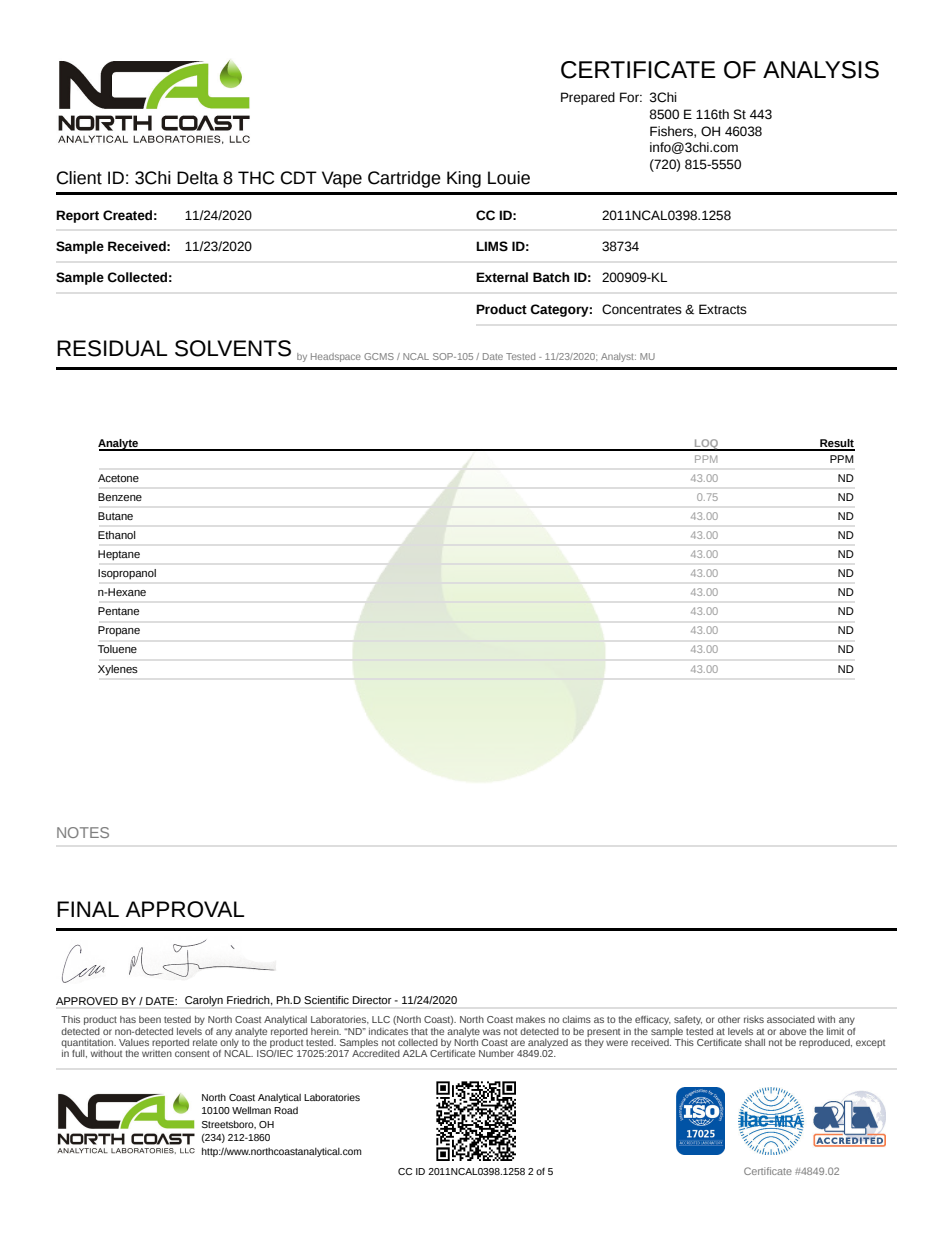 The image size is (952, 1233). Describe the element at coordinates (588, 98) in the document. I see `Prepared` at that location.
